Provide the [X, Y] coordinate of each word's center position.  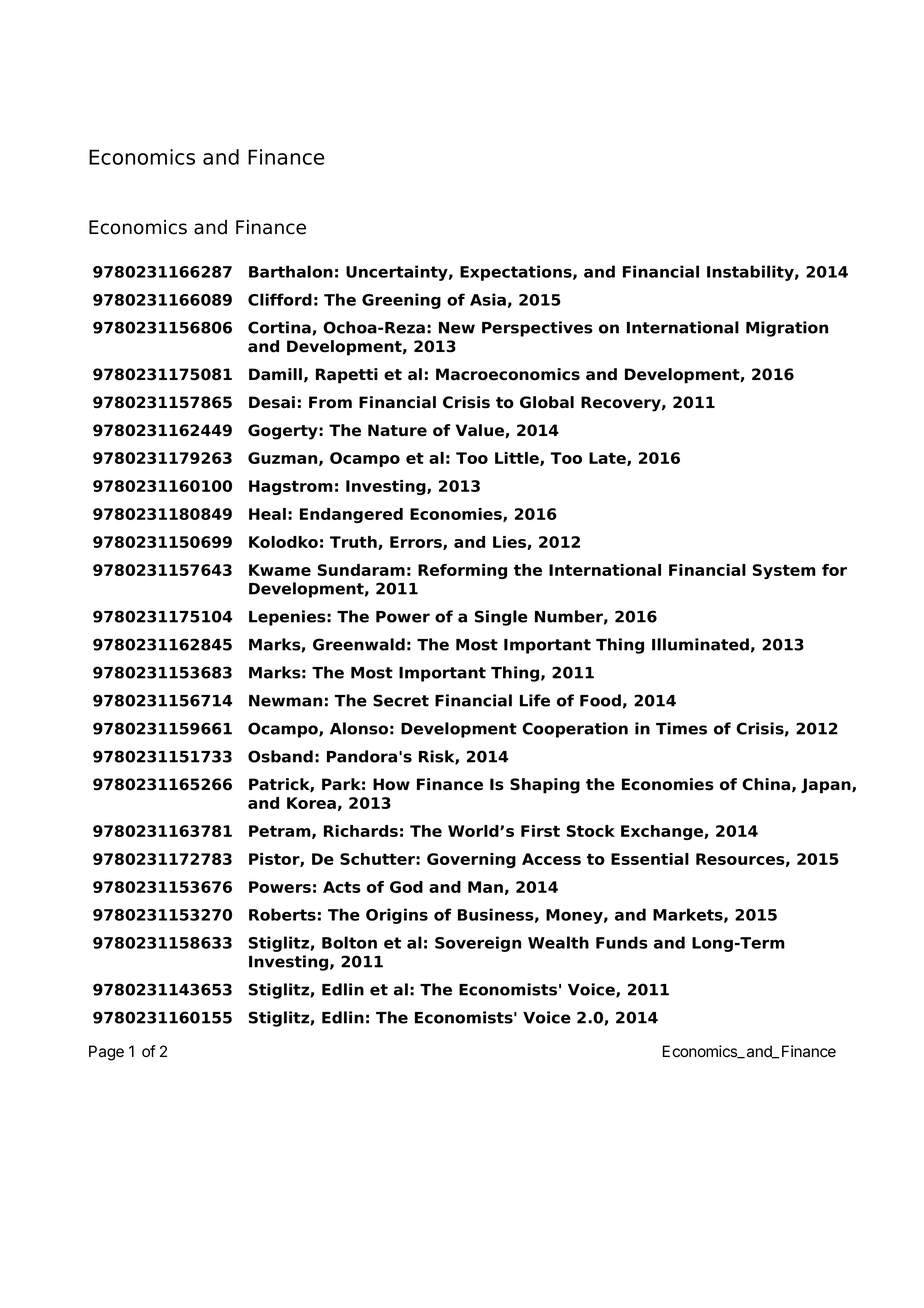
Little [518, 459]
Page [106, 1053]
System [784, 571]
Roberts [282, 914]
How [391, 784]
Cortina [280, 328]
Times [681, 728]
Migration [787, 329]
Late [608, 459]
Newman [285, 701]
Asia [488, 299]
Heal [267, 514]
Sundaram [361, 570]
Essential [650, 859]
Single [501, 618]
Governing [471, 860]
